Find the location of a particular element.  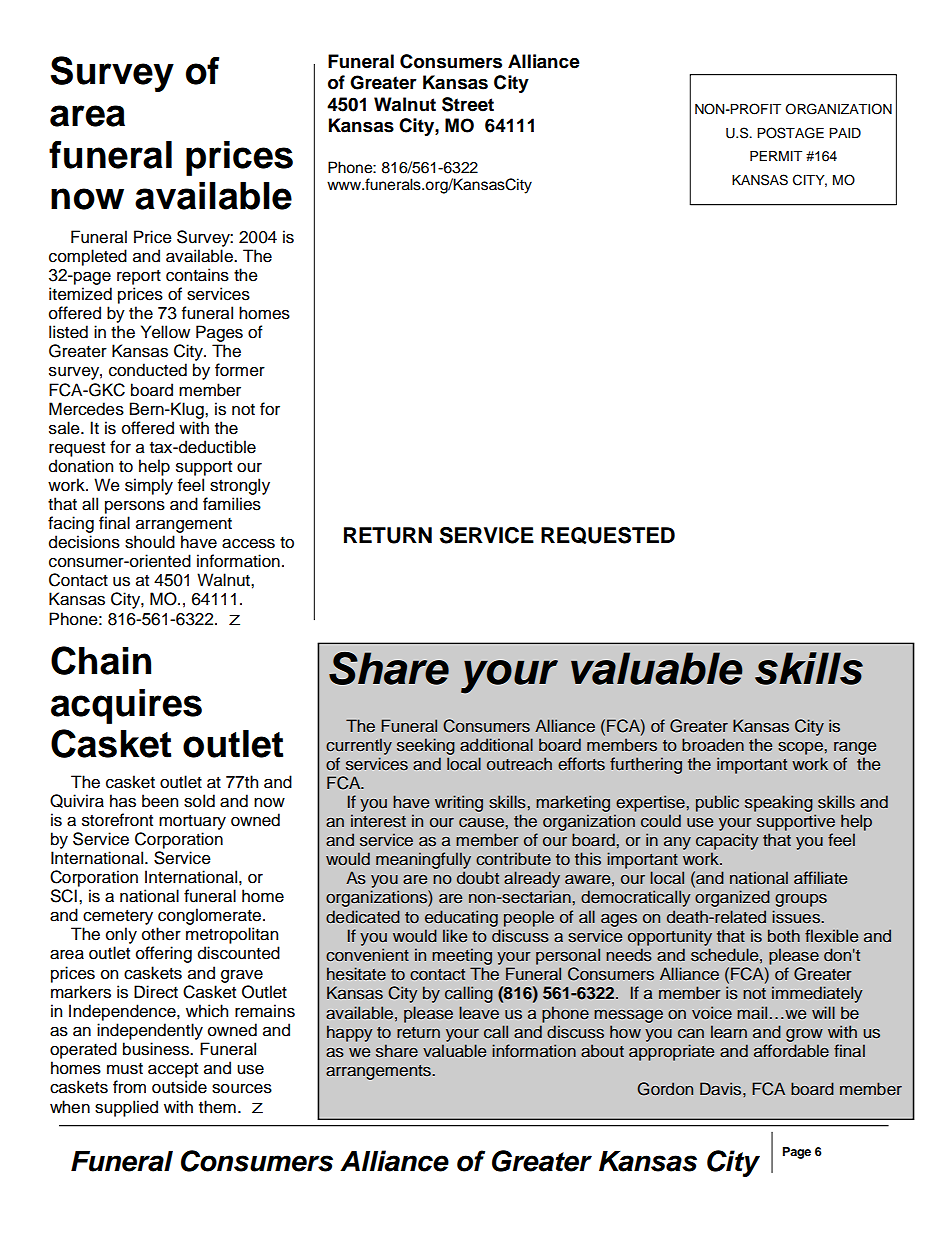

POSTAGE is located at coordinates (790, 133).
